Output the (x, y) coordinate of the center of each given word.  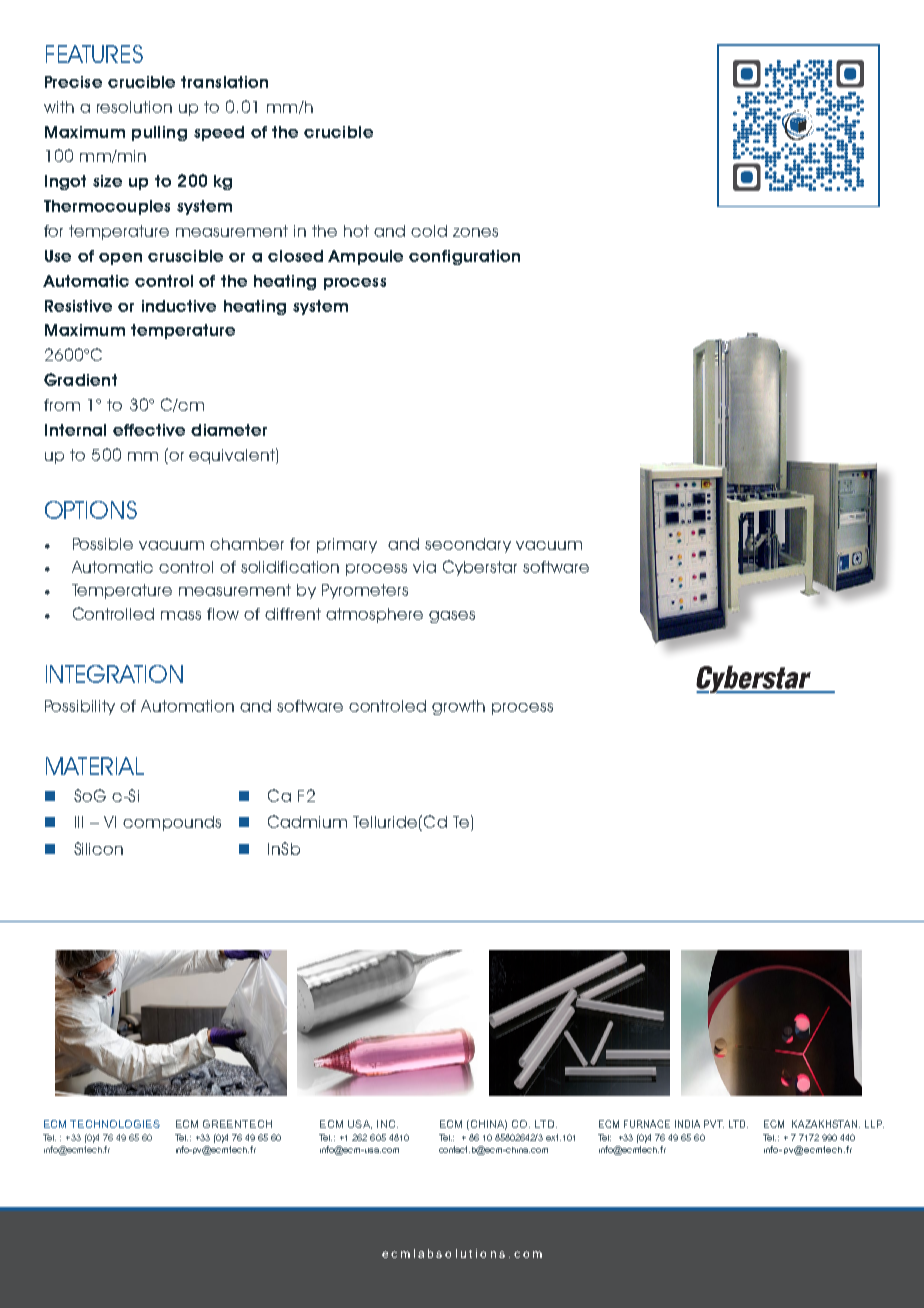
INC (387, 1124)
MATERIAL (95, 766)
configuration (464, 257)
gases (452, 617)
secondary (468, 545)
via (424, 567)
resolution (134, 107)
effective (149, 430)
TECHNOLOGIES (115, 1124)
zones (475, 232)
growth (458, 707)
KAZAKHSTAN (826, 1124)
